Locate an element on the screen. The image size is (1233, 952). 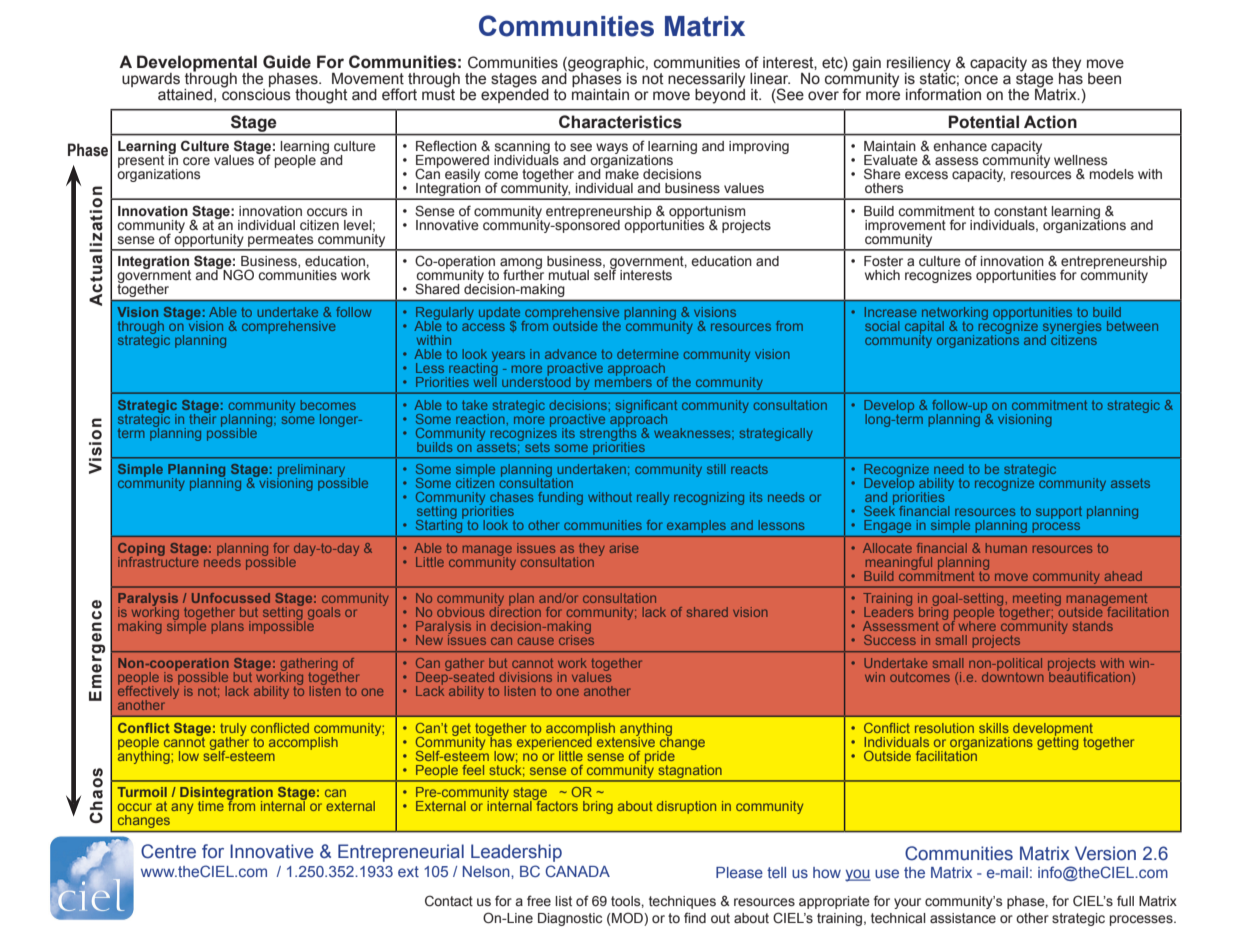
their is located at coordinates (202, 417).
